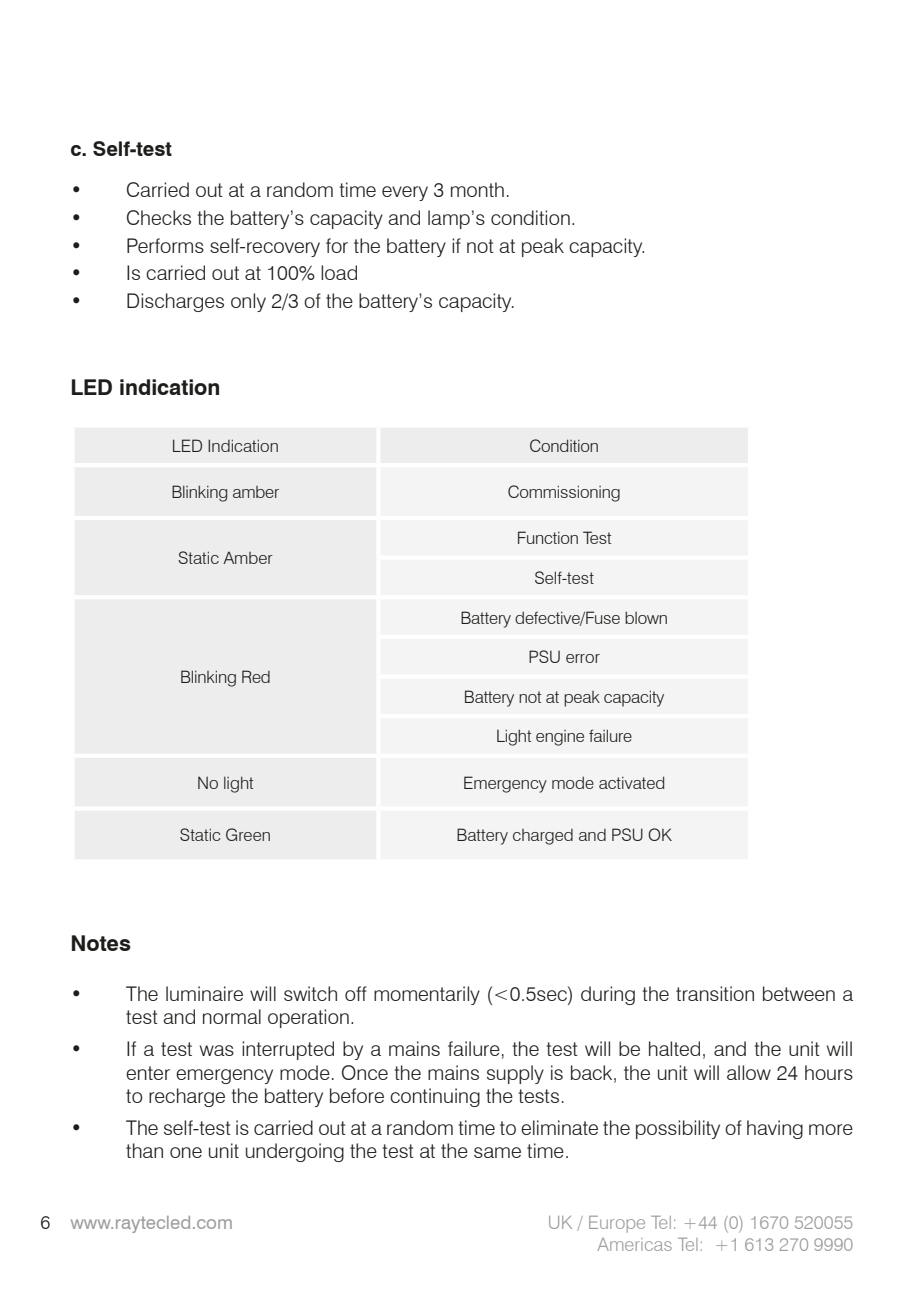  I want to click on same, so click(497, 1152).
